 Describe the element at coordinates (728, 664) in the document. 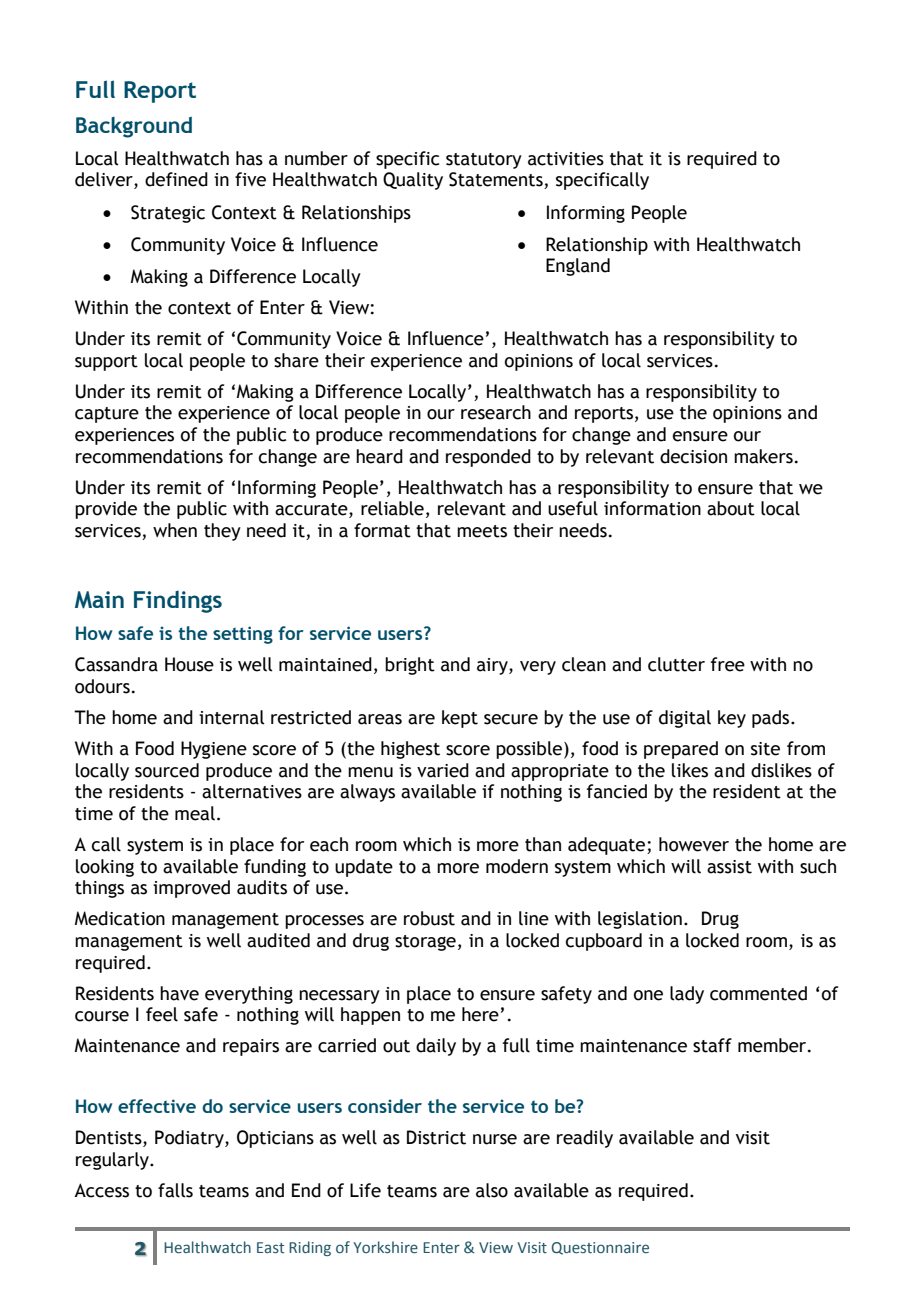

I see `free` at that location.
